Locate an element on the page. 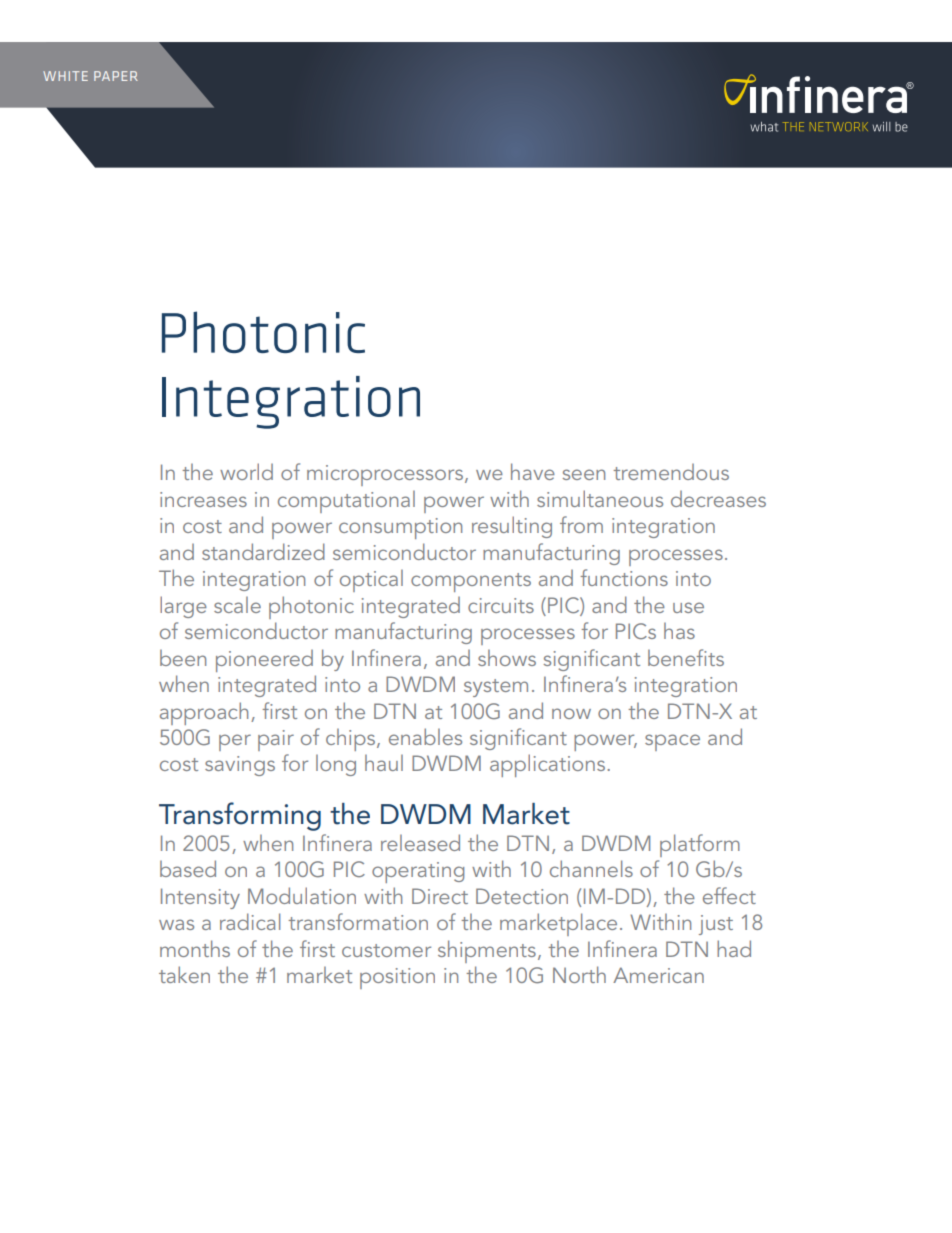 This document has width=952, height=1233. customer is located at coordinates (386, 950).
